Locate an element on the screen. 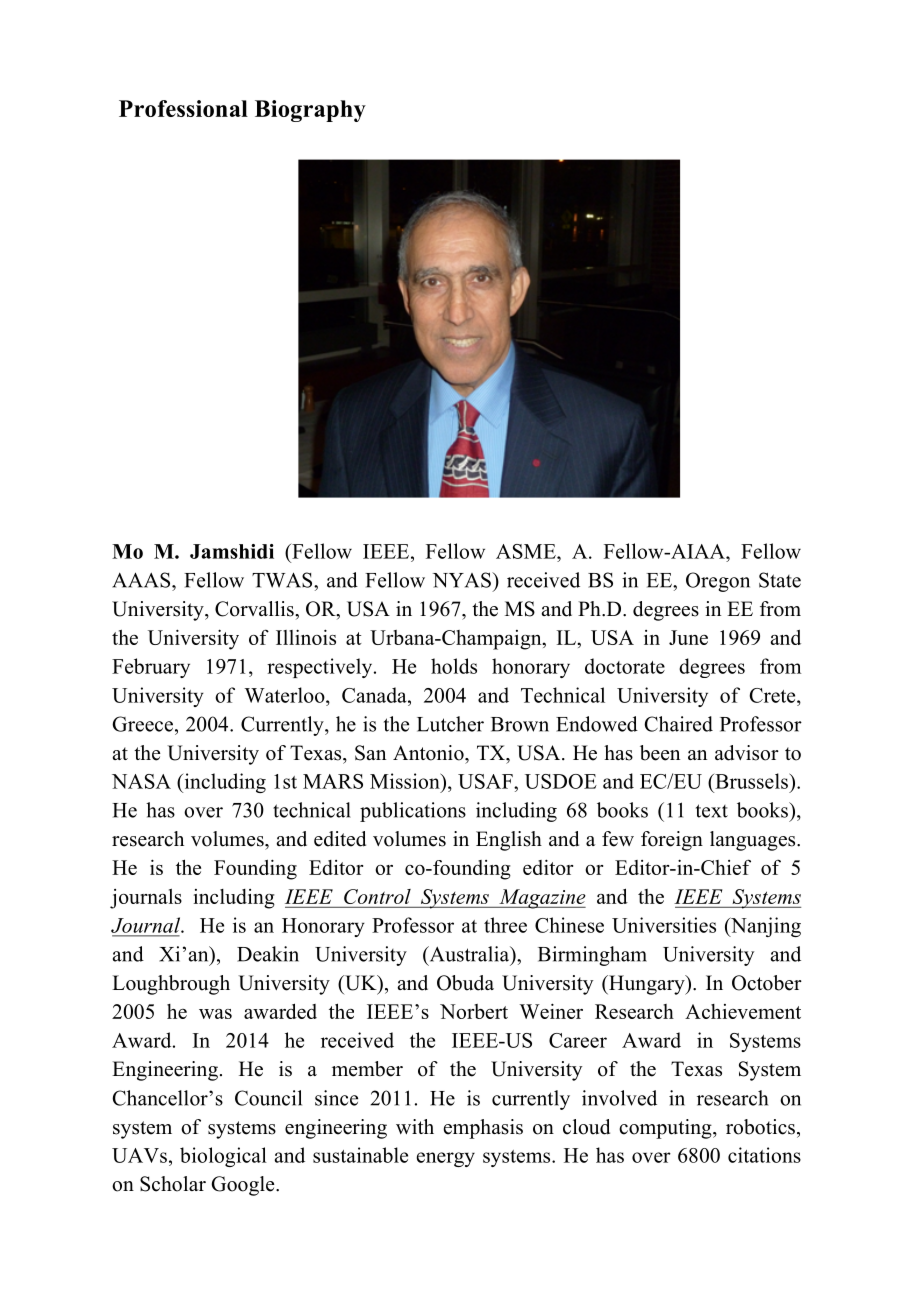 This screenshot has width=924, height=1308. NASA is located at coordinates (141, 781).
